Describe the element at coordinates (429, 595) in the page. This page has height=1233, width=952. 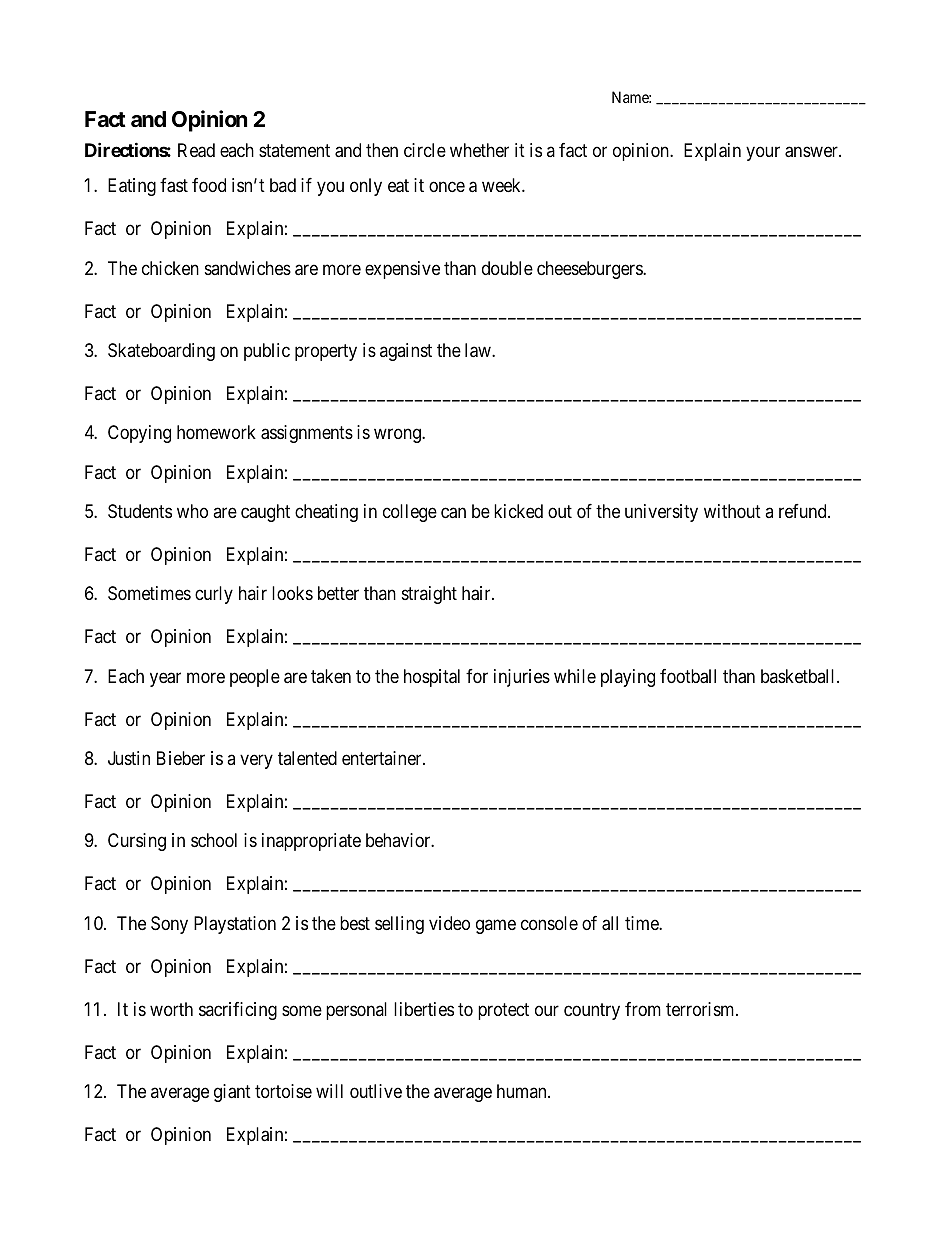
I see `straight` at that location.
